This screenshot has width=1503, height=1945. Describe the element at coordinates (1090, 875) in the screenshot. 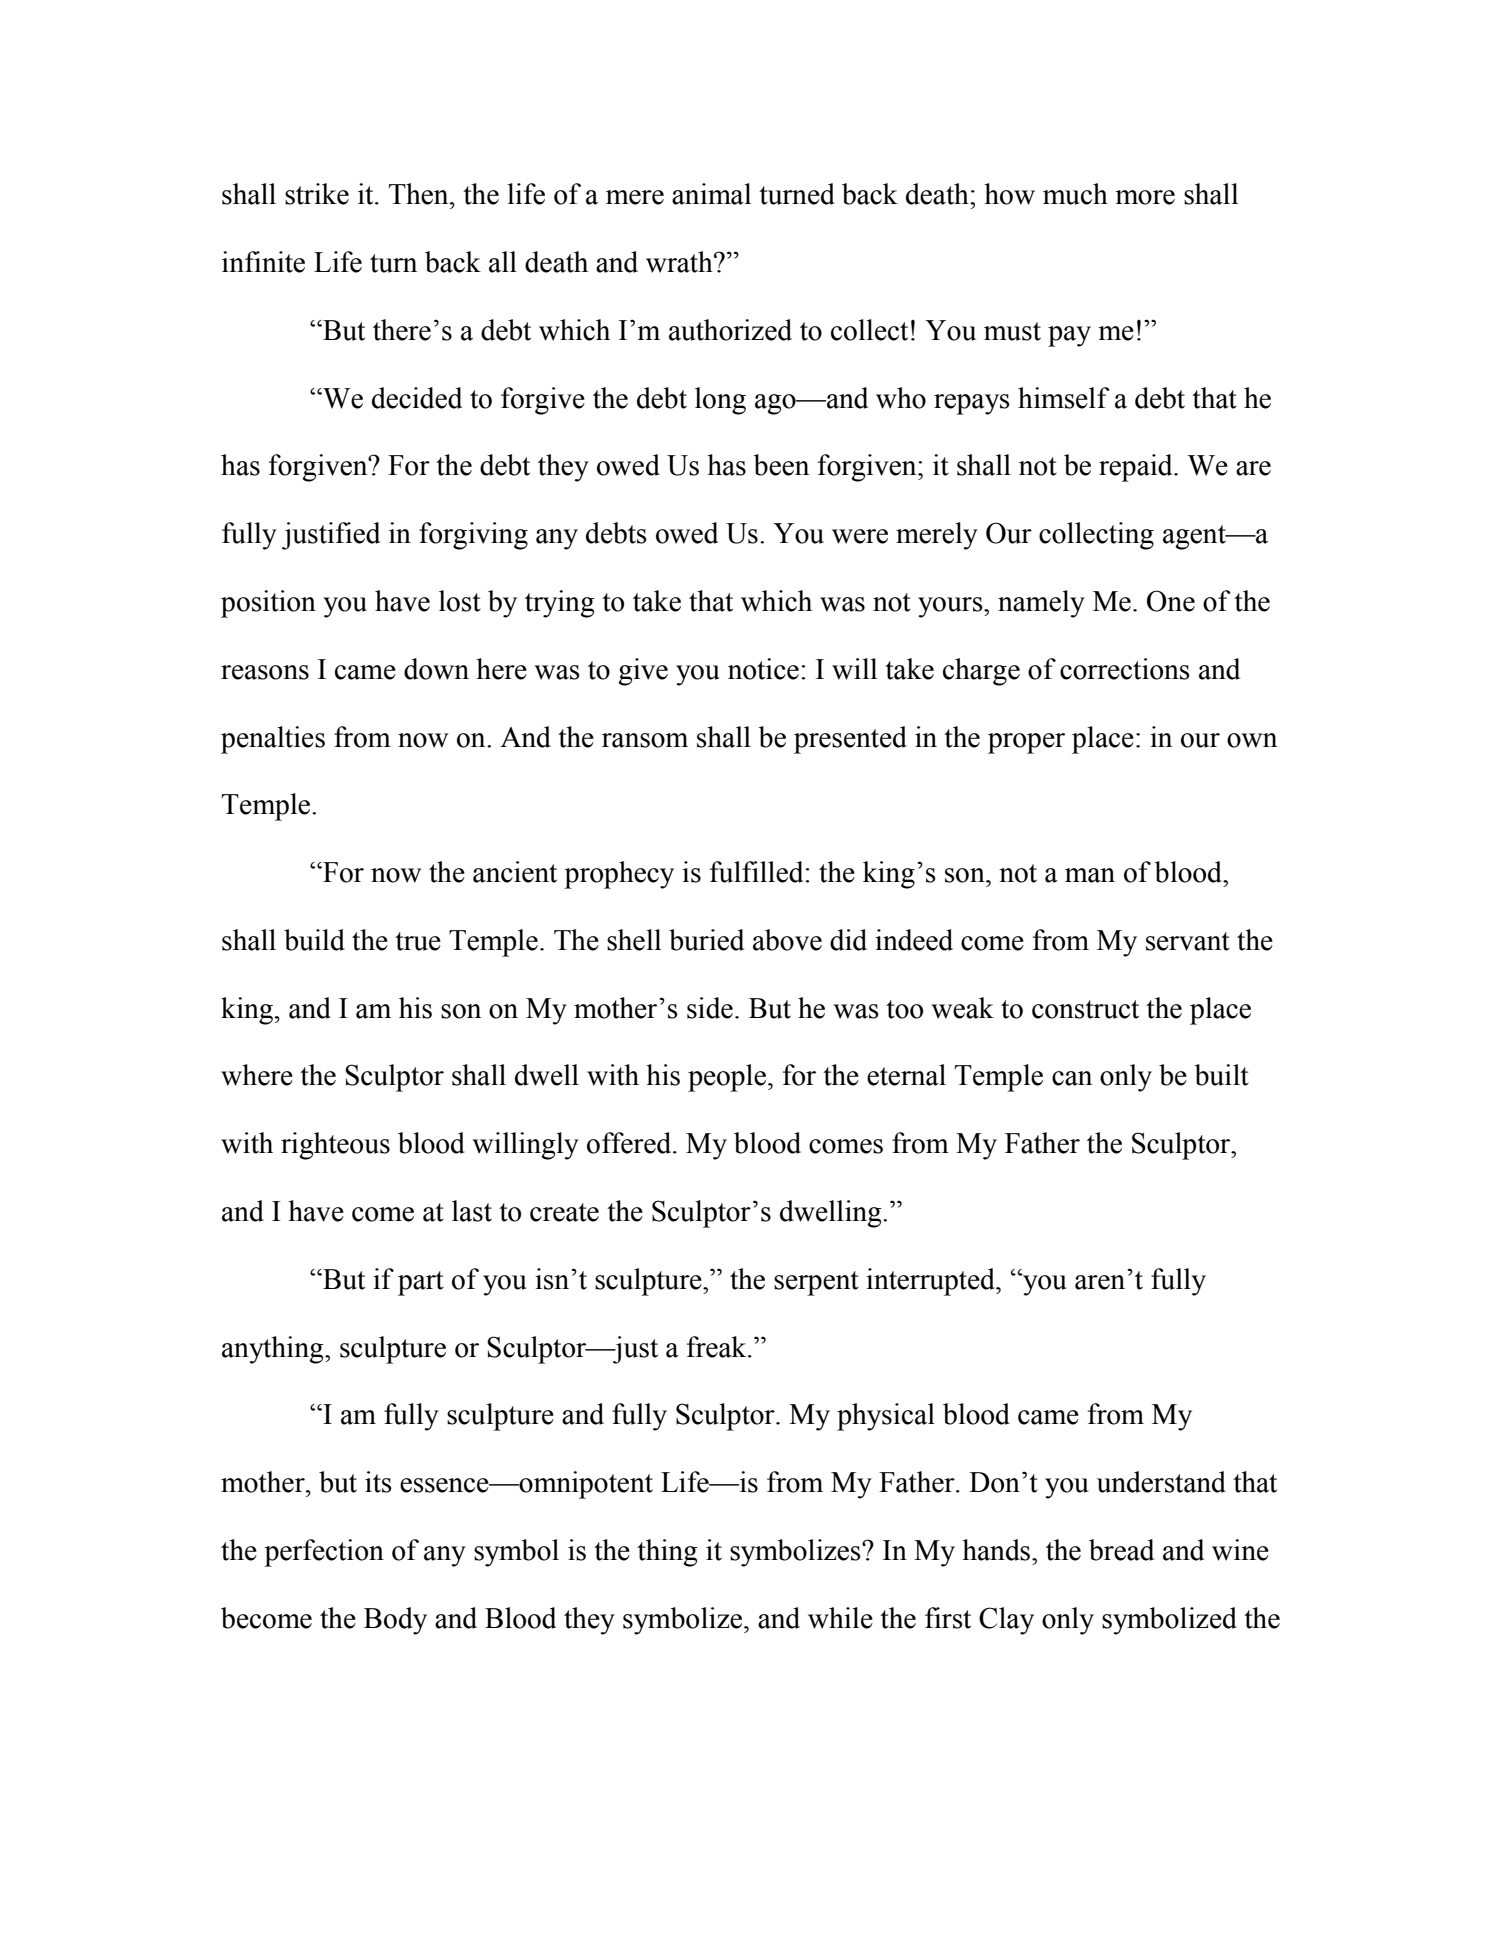

I see `man` at that location.
